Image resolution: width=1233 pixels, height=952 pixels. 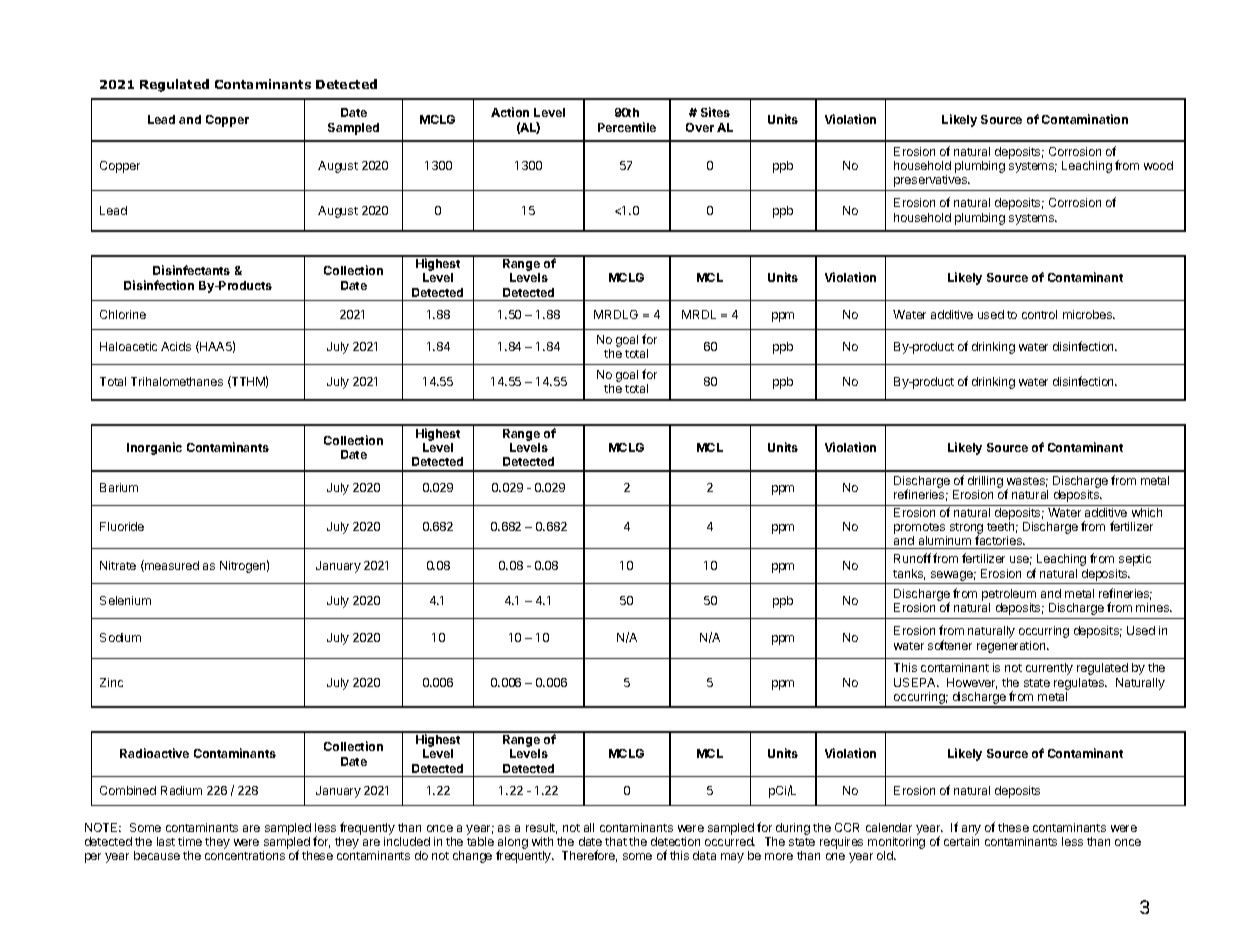 What do you see at coordinates (510, 112) in the screenshot?
I see `Action` at bounding box center [510, 112].
